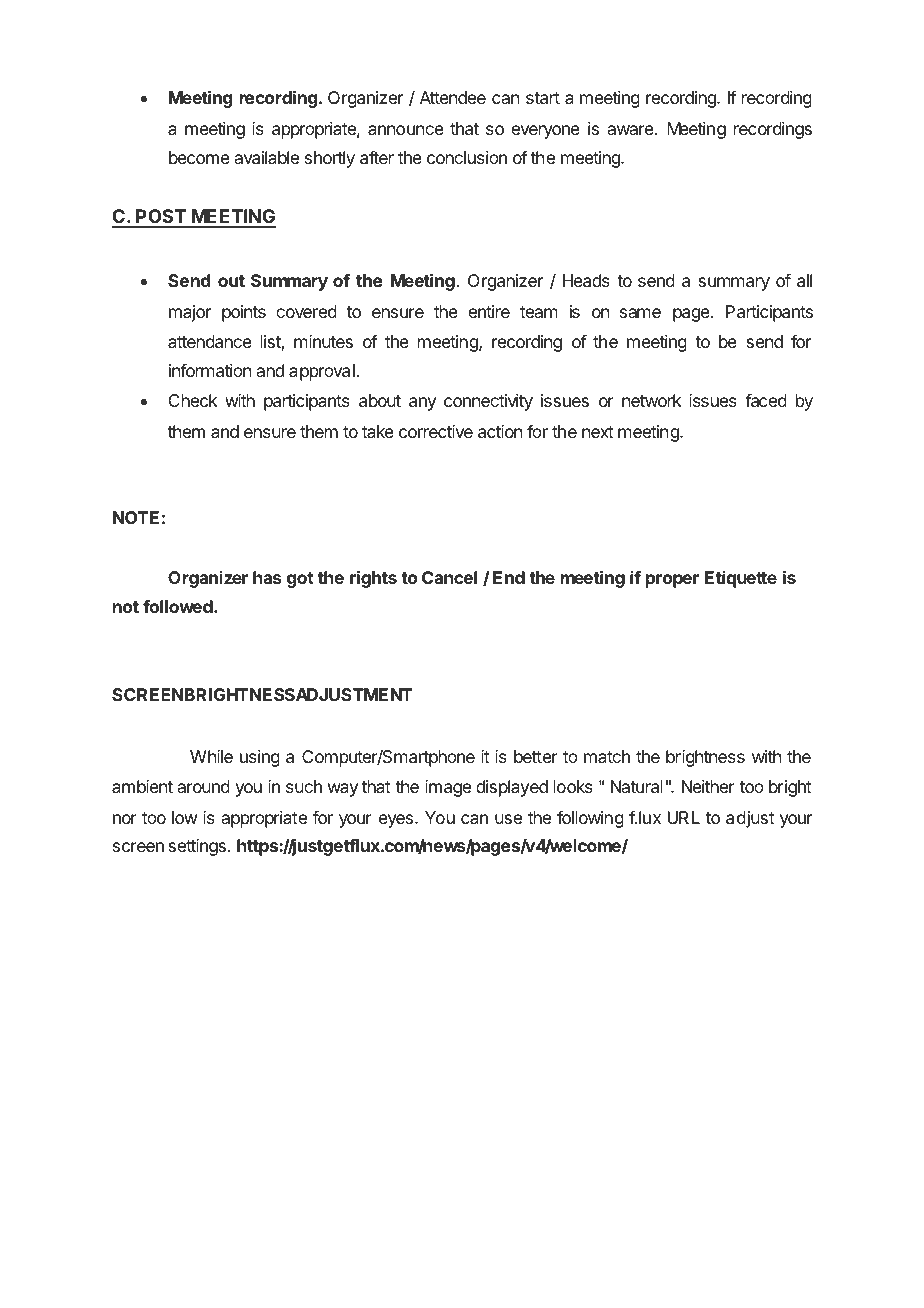  I want to click on faced, so click(766, 400).
